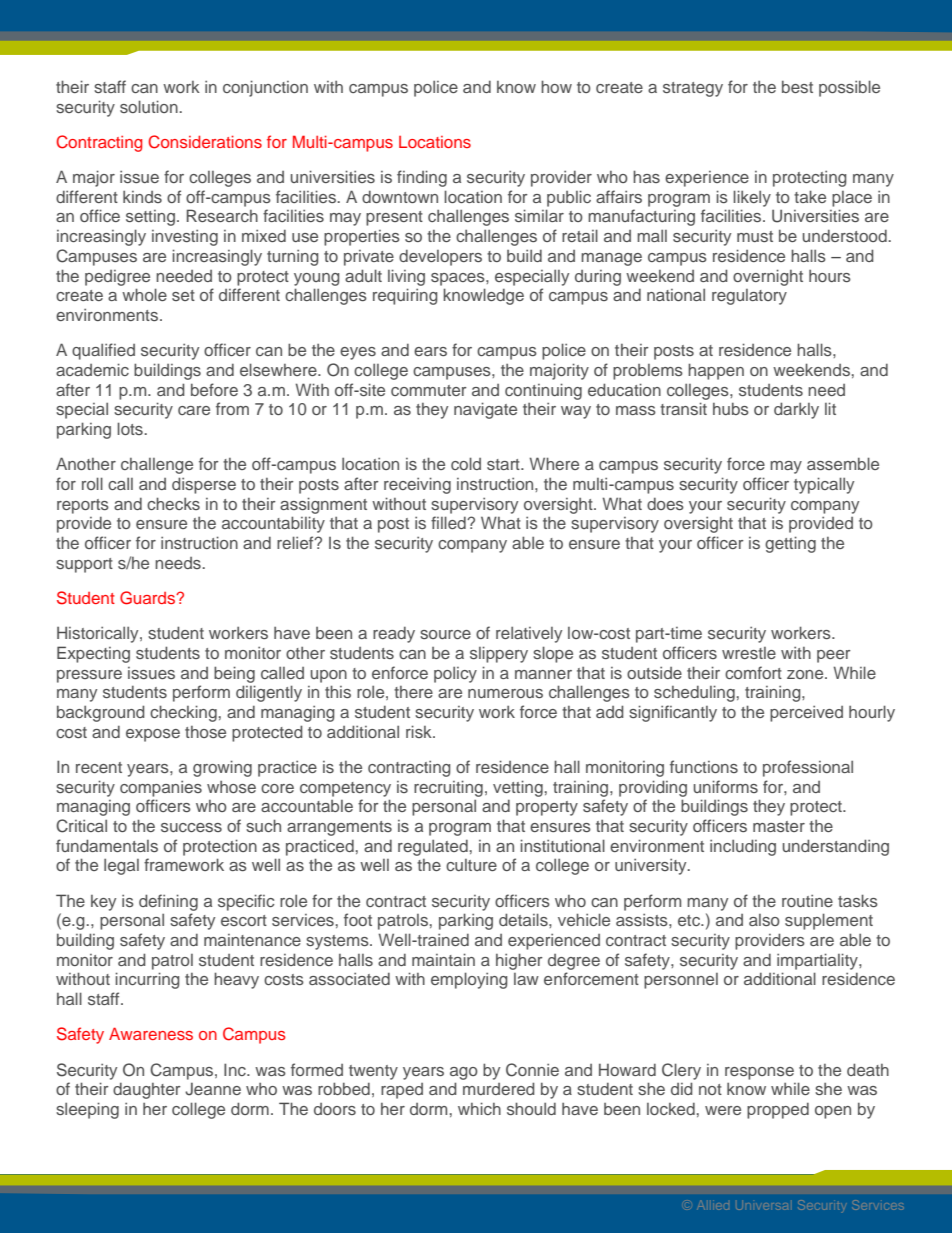  I want to click on expose, so click(153, 735).
